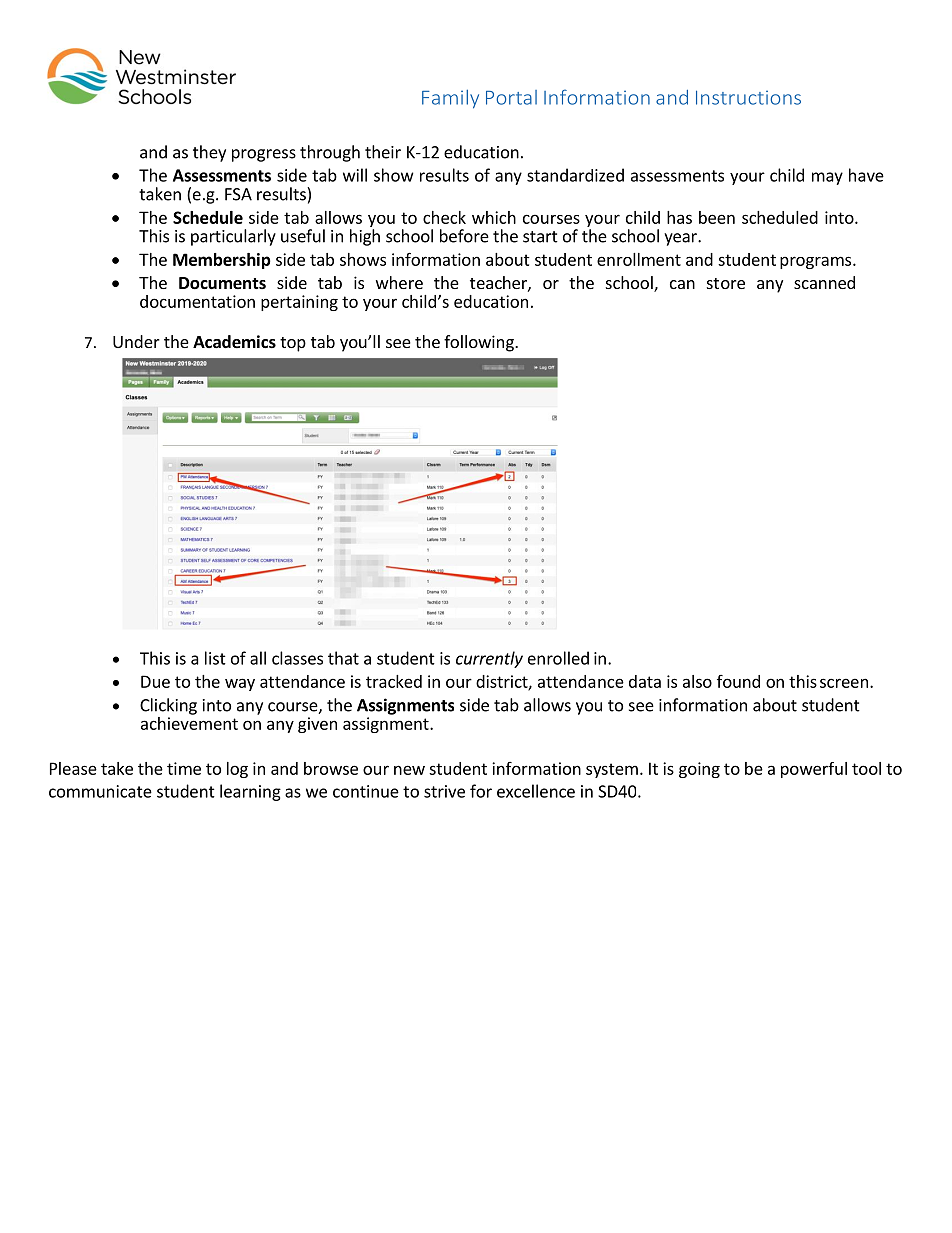 The image size is (952, 1233). Describe the element at coordinates (814, 770) in the screenshot. I see `powerful` at that location.
